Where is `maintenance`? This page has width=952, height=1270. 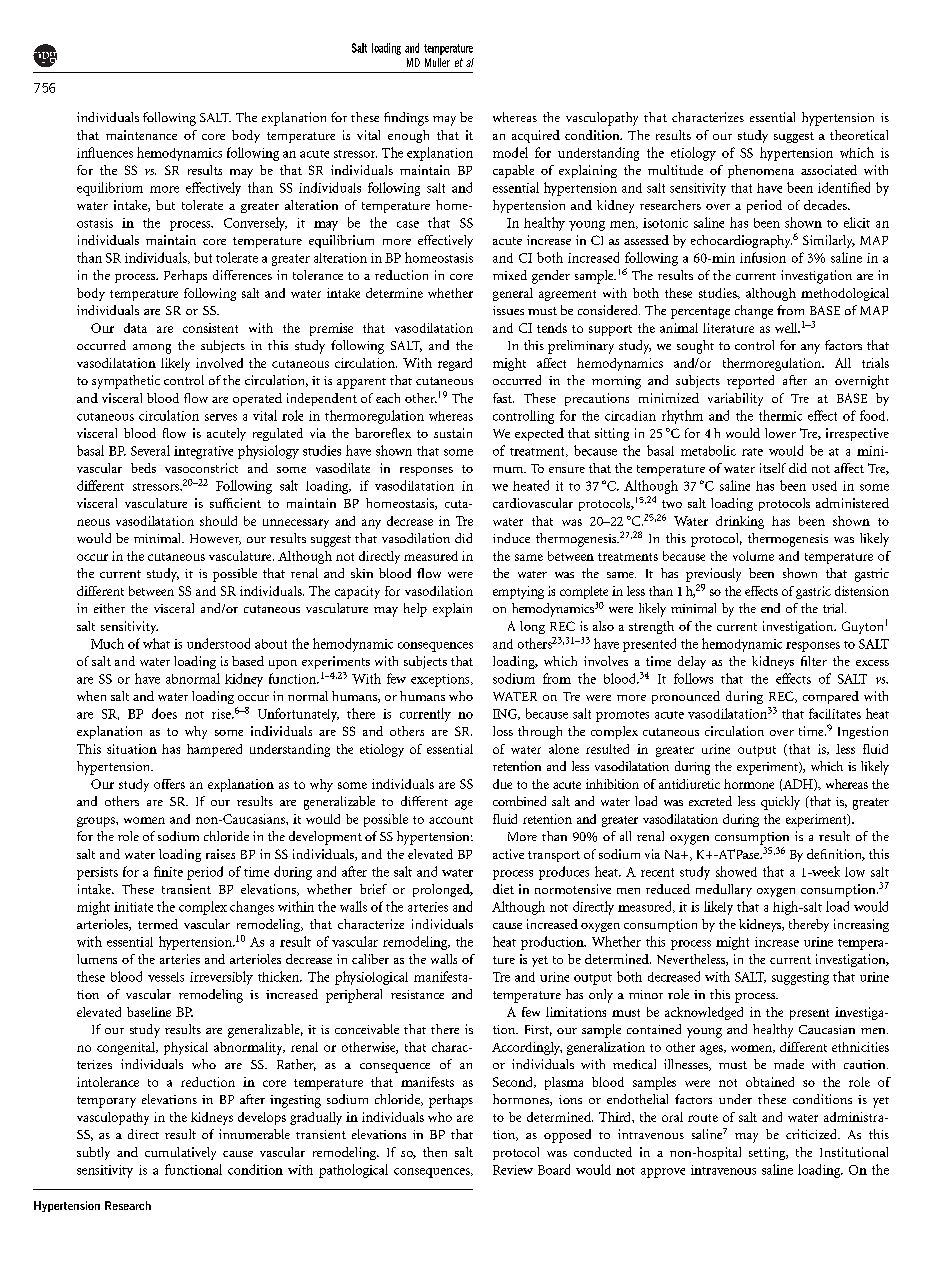
maintenance is located at coordinates (141, 135).
